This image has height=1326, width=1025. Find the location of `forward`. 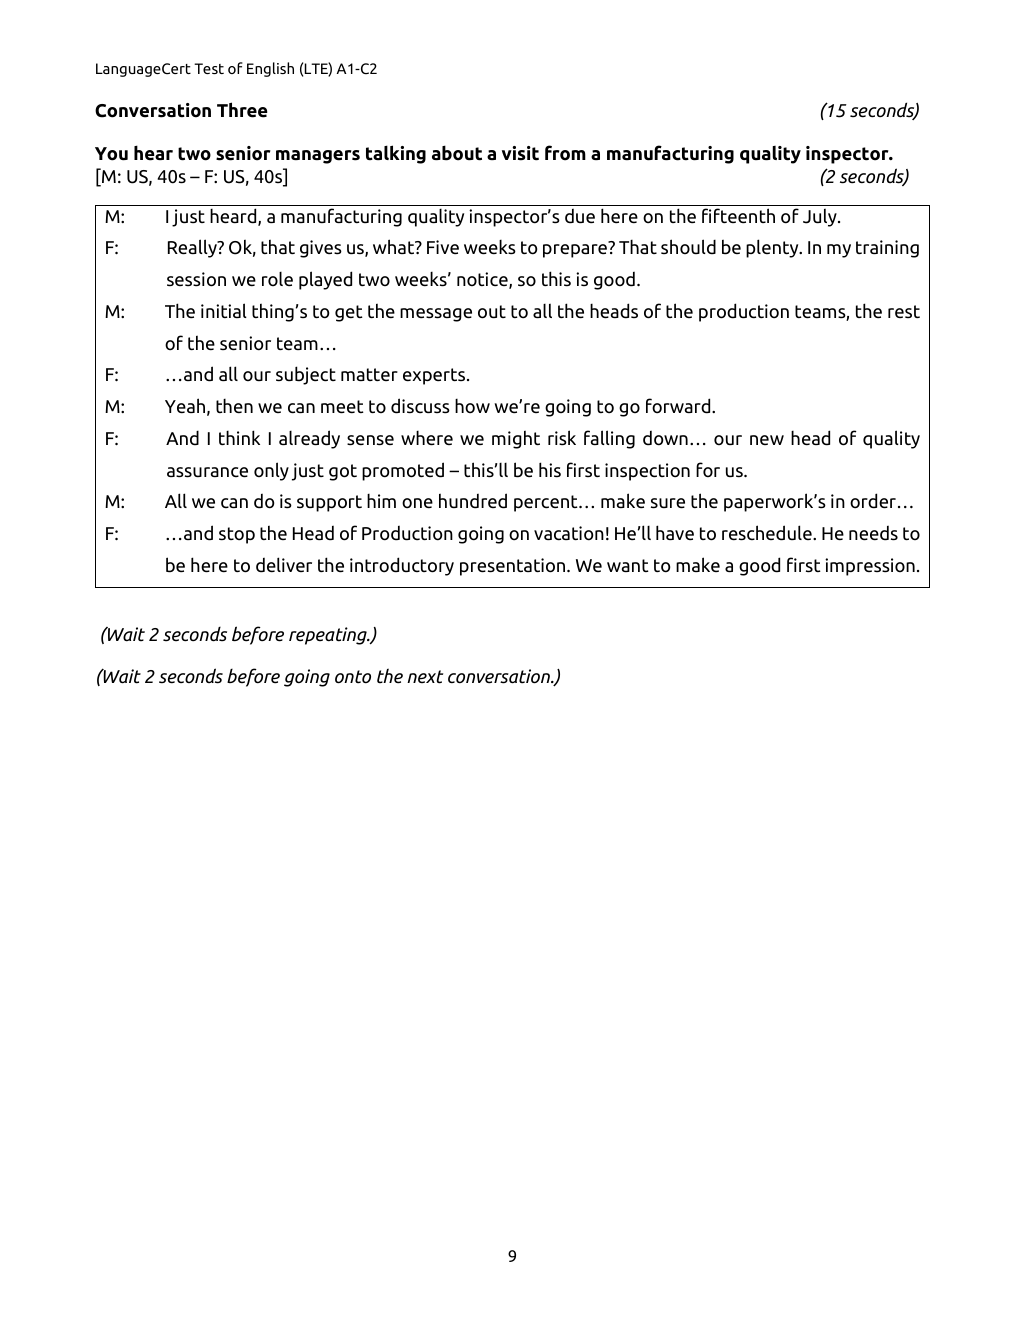

forward is located at coordinates (679, 406).
